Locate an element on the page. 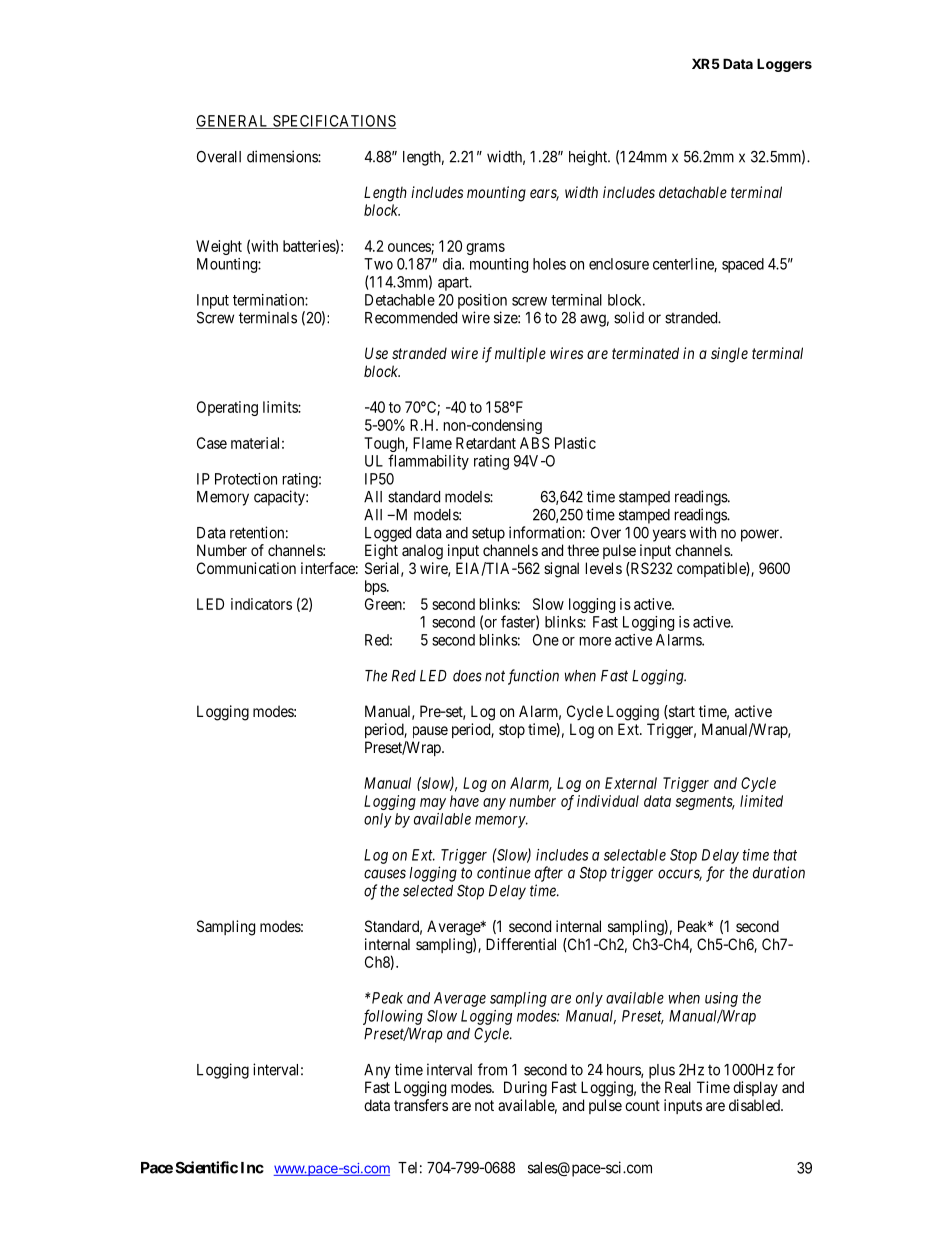 Image resolution: width=952 pixels, height=1233 pixels. During is located at coordinates (525, 1089).
